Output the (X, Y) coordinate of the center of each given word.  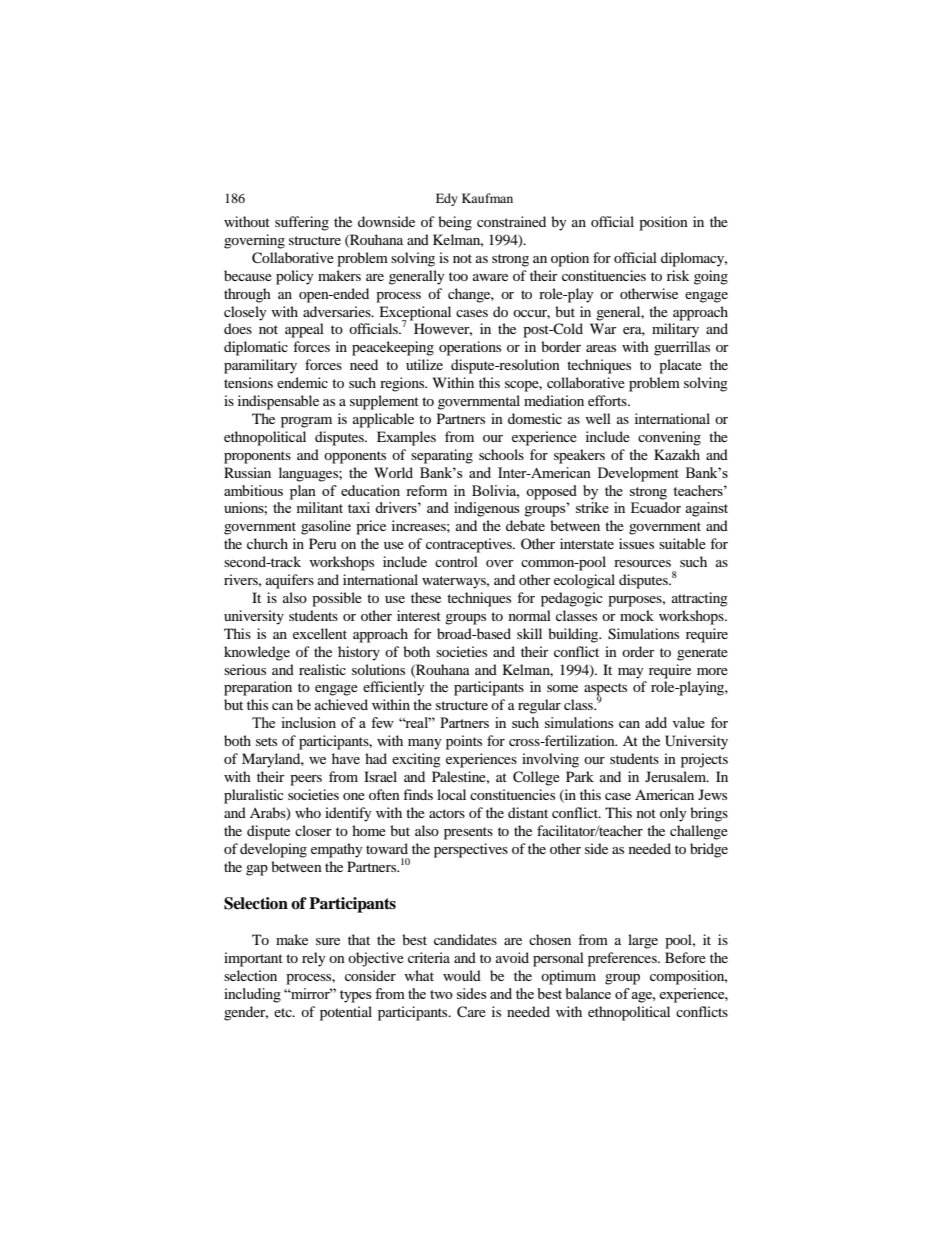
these (426, 597)
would (462, 975)
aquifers (290, 581)
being (455, 223)
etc (284, 1012)
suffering (302, 223)
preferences (623, 959)
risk (678, 275)
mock (637, 615)
